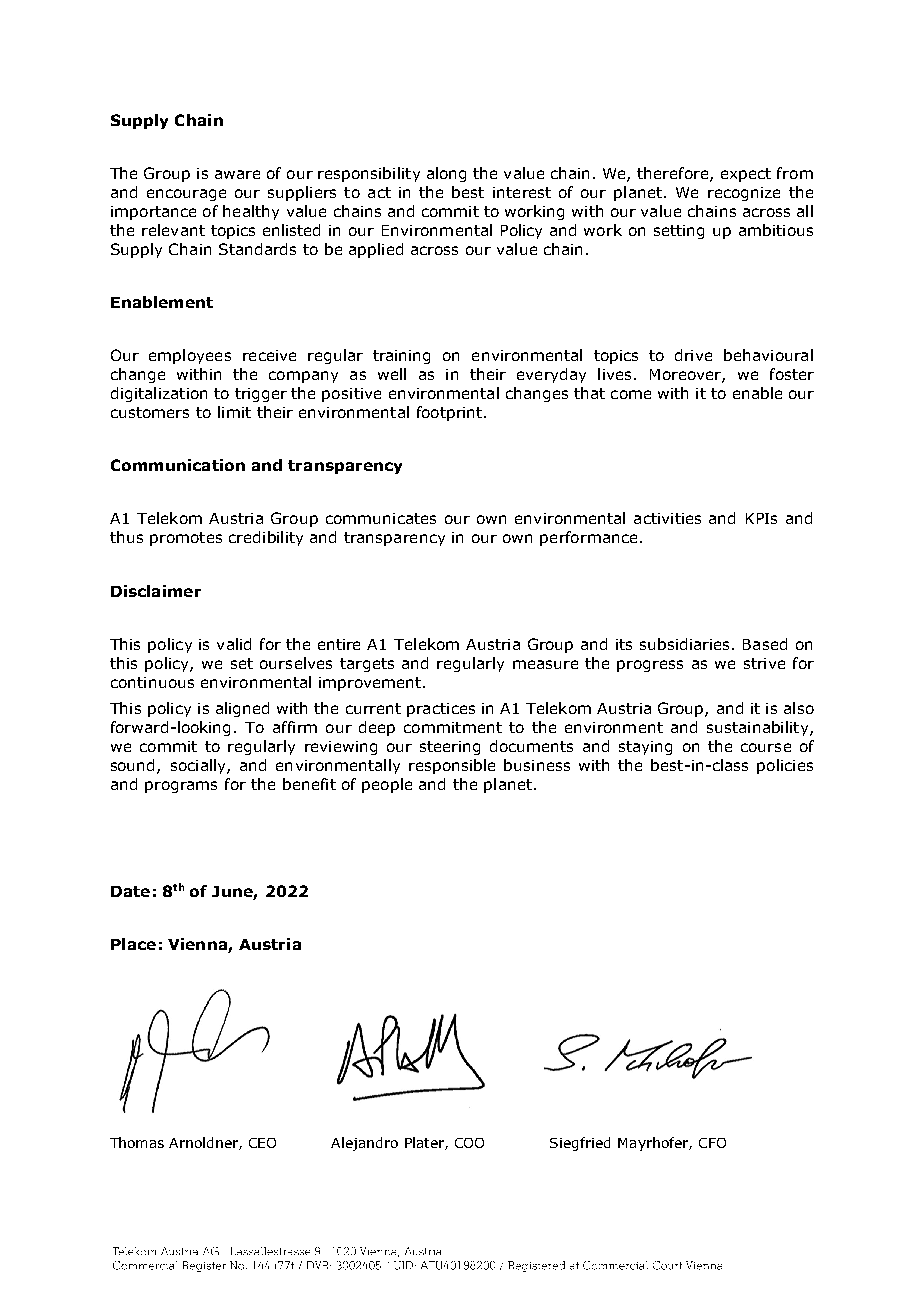 This screenshot has height=1308, width=924. What do you see at coordinates (262, 1143) in the screenshot?
I see `CEO` at bounding box center [262, 1143].
